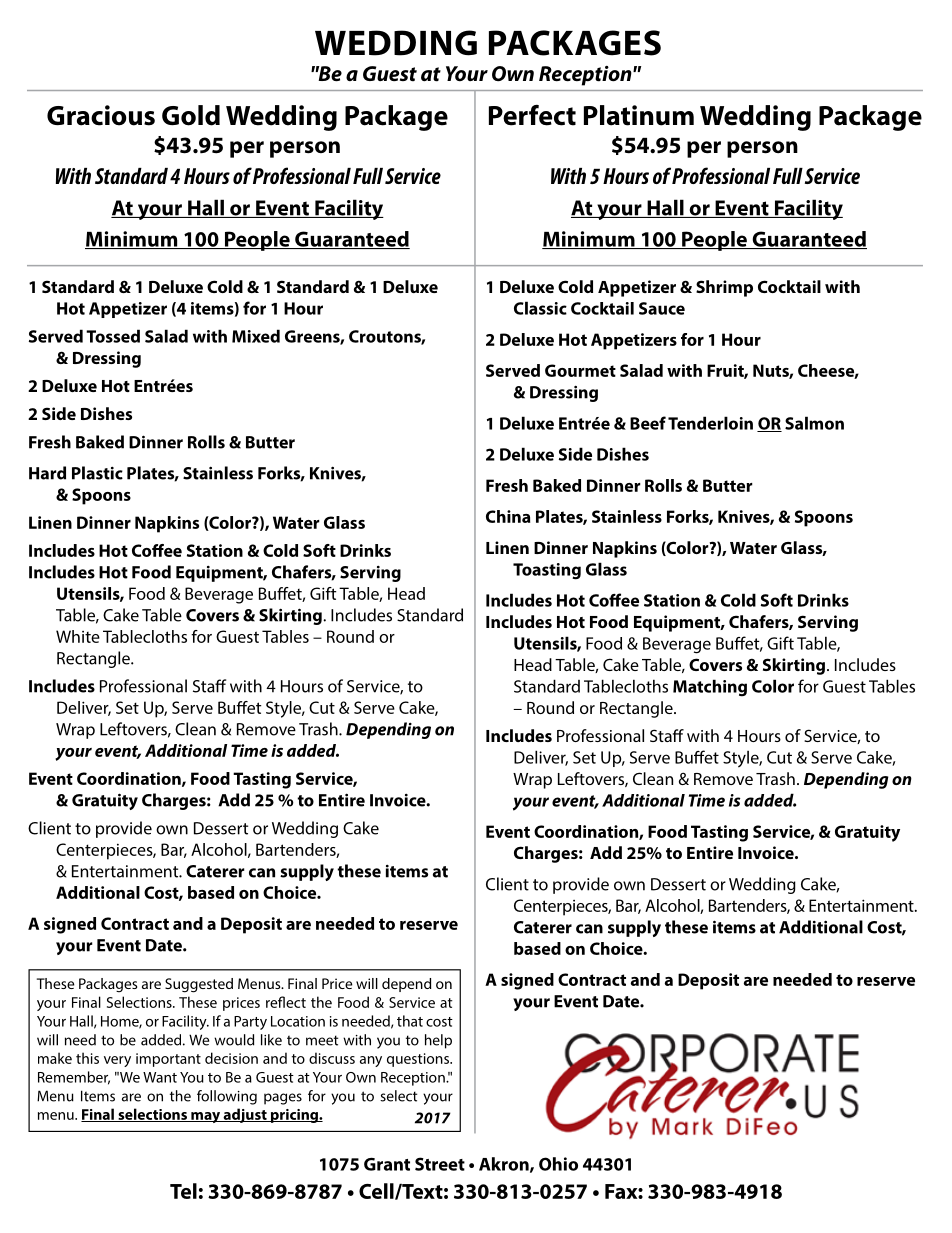 This page has width=952, height=1233. I want to click on Tel, so click(183, 1191).
